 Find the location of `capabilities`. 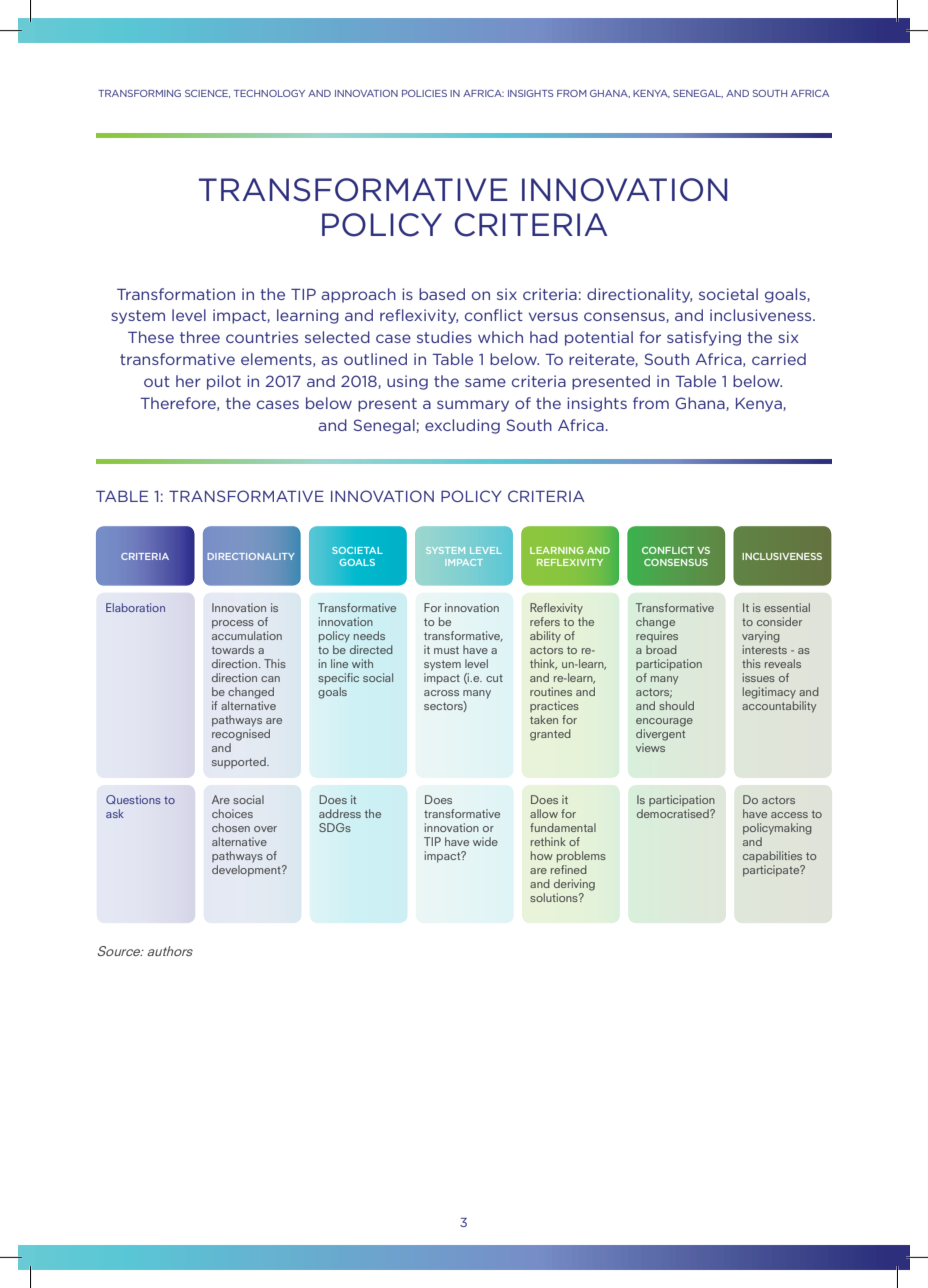

capabilities is located at coordinates (772, 857).
